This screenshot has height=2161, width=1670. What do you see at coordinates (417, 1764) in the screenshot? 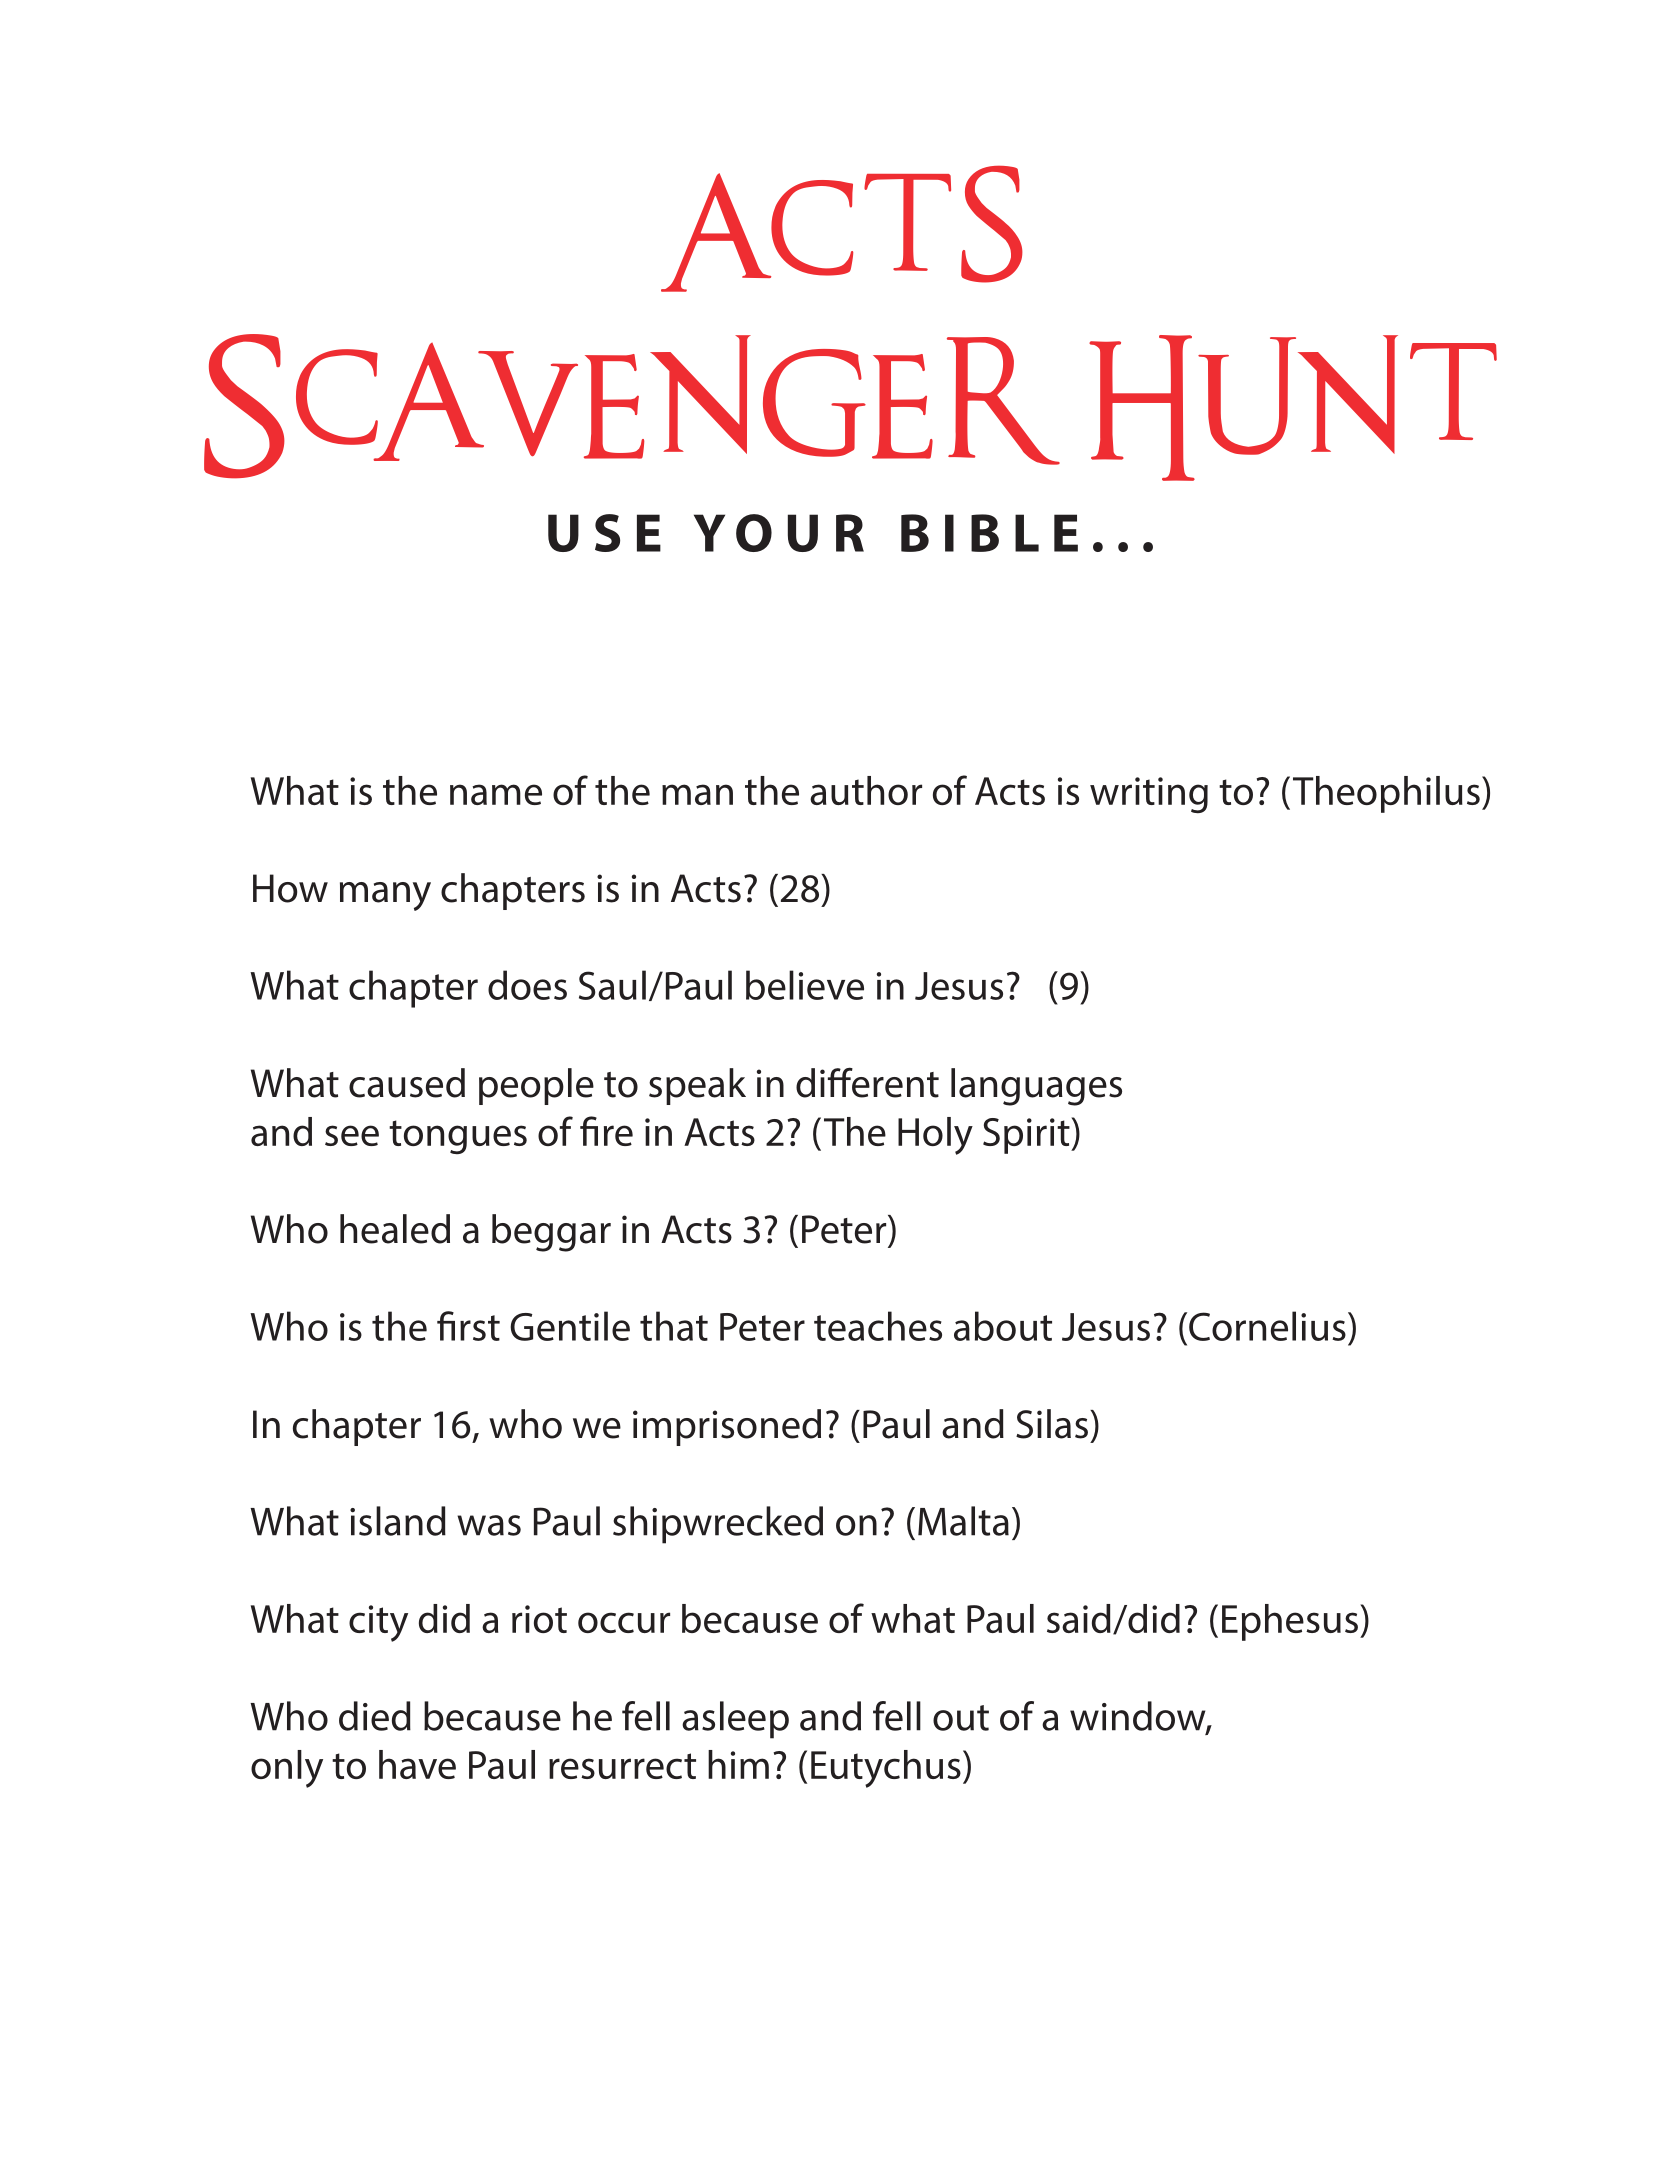
I see `have` at bounding box center [417, 1764].
